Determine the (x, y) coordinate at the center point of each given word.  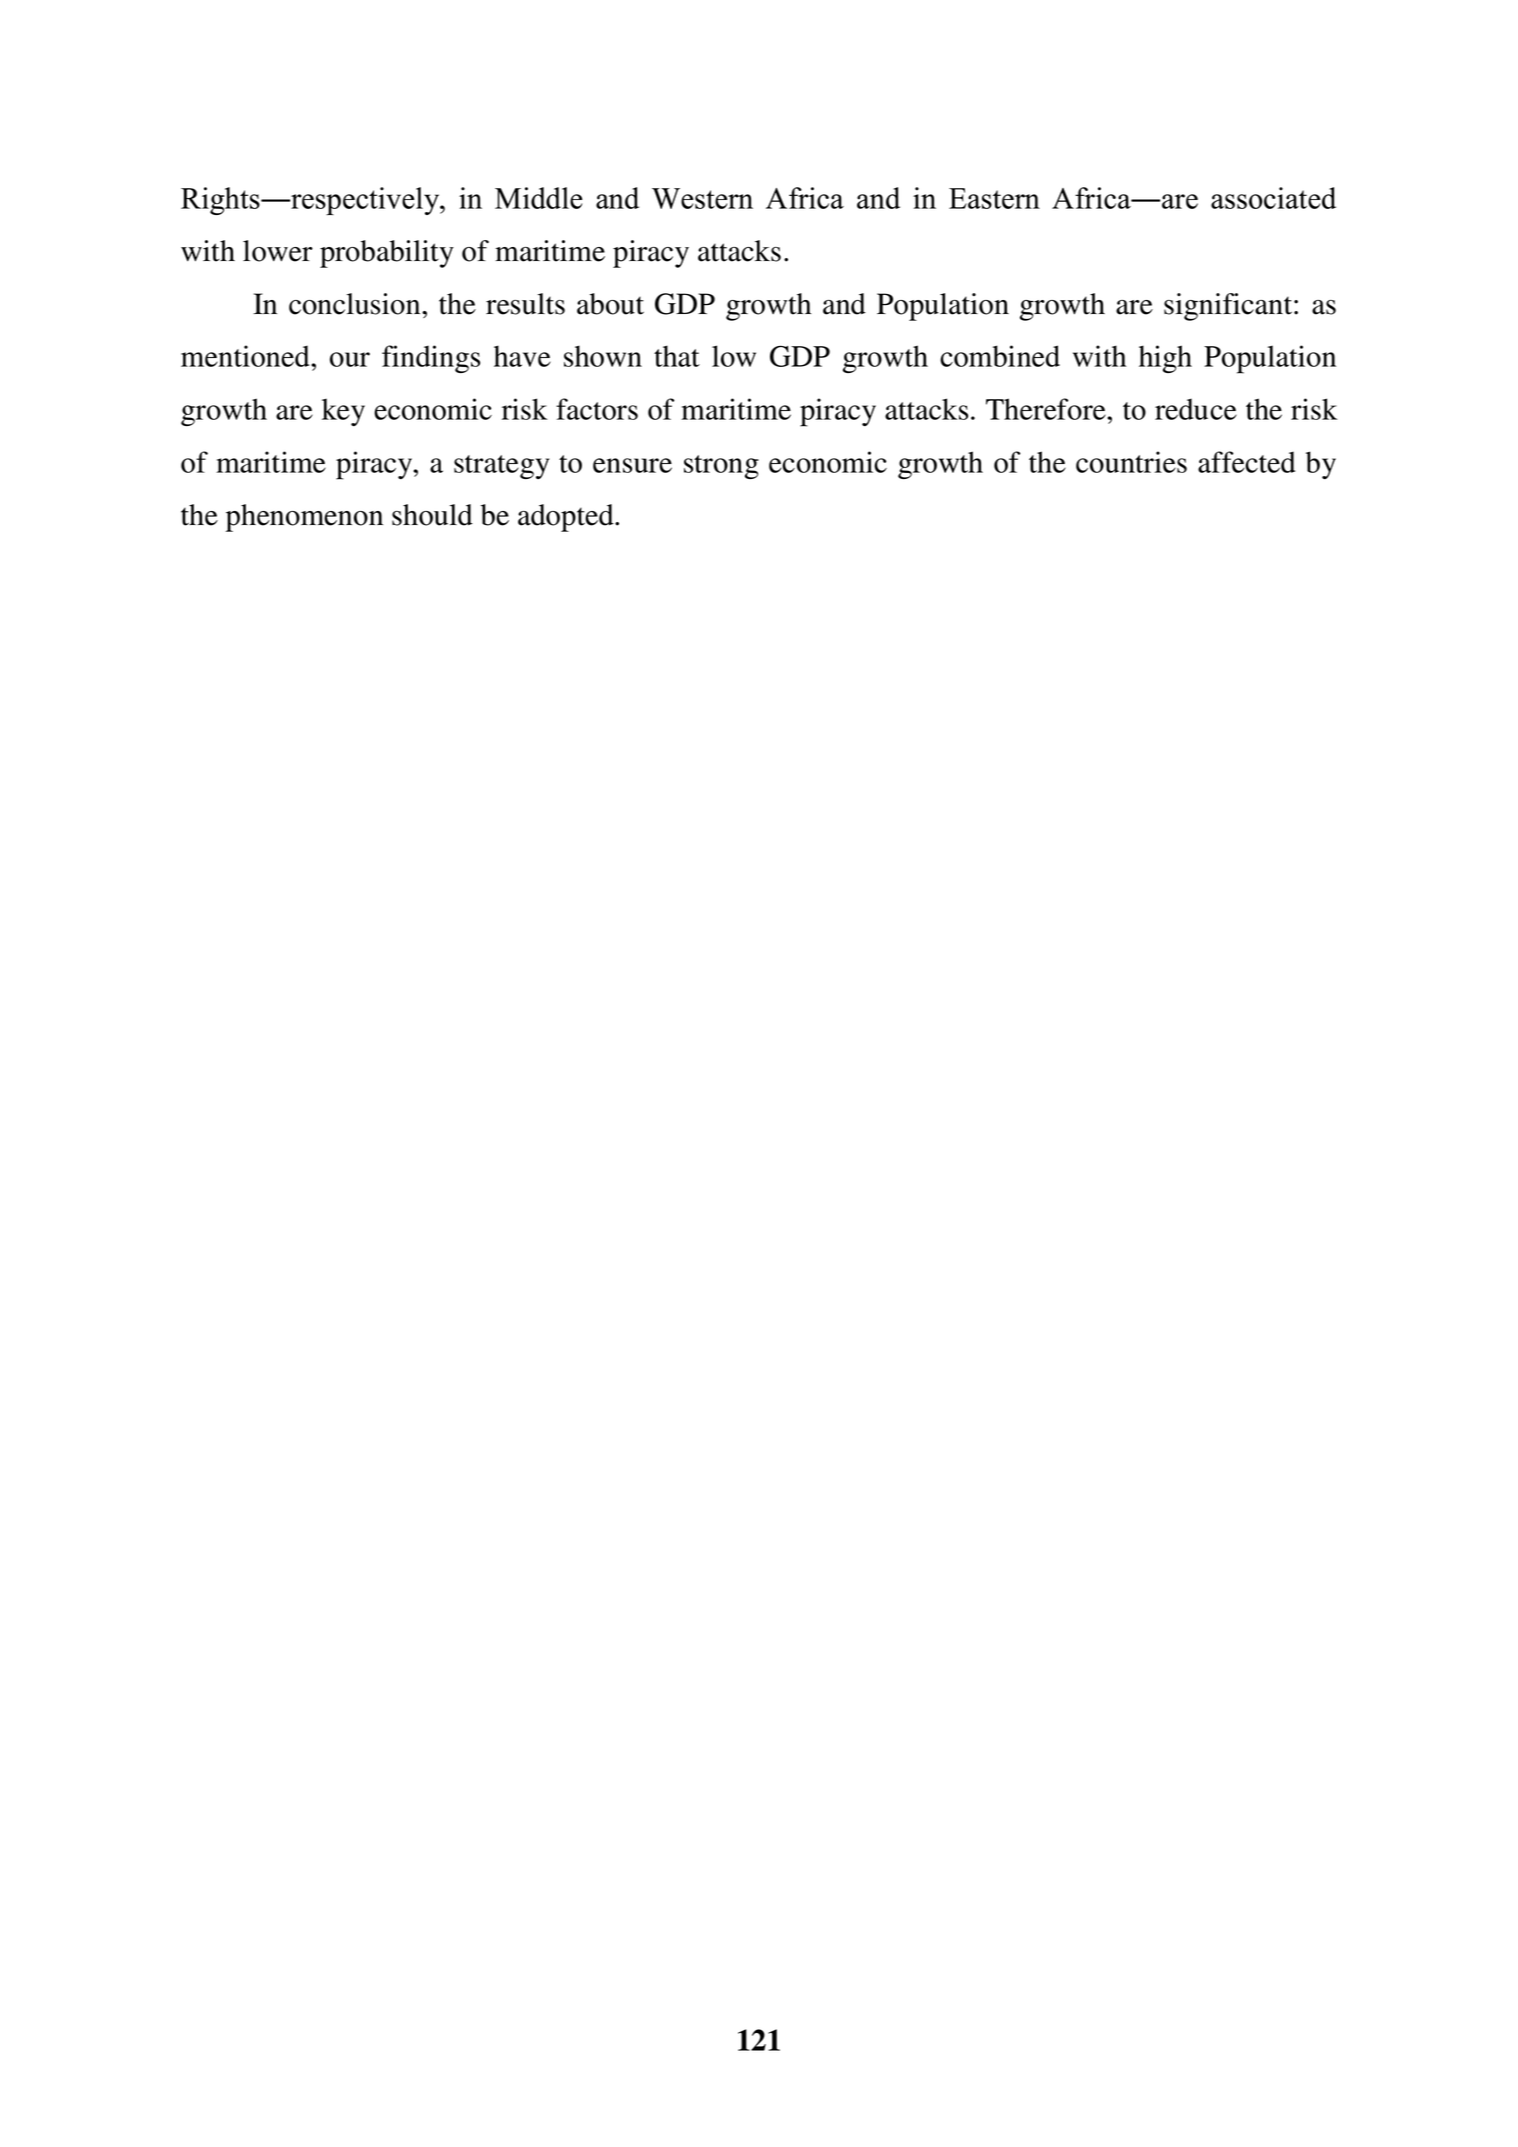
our (350, 359)
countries (1131, 462)
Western (702, 198)
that (677, 356)
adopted (567, 518)
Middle (539, 198)
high (1165, 359)
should (432, 515)
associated (1273, 198)
